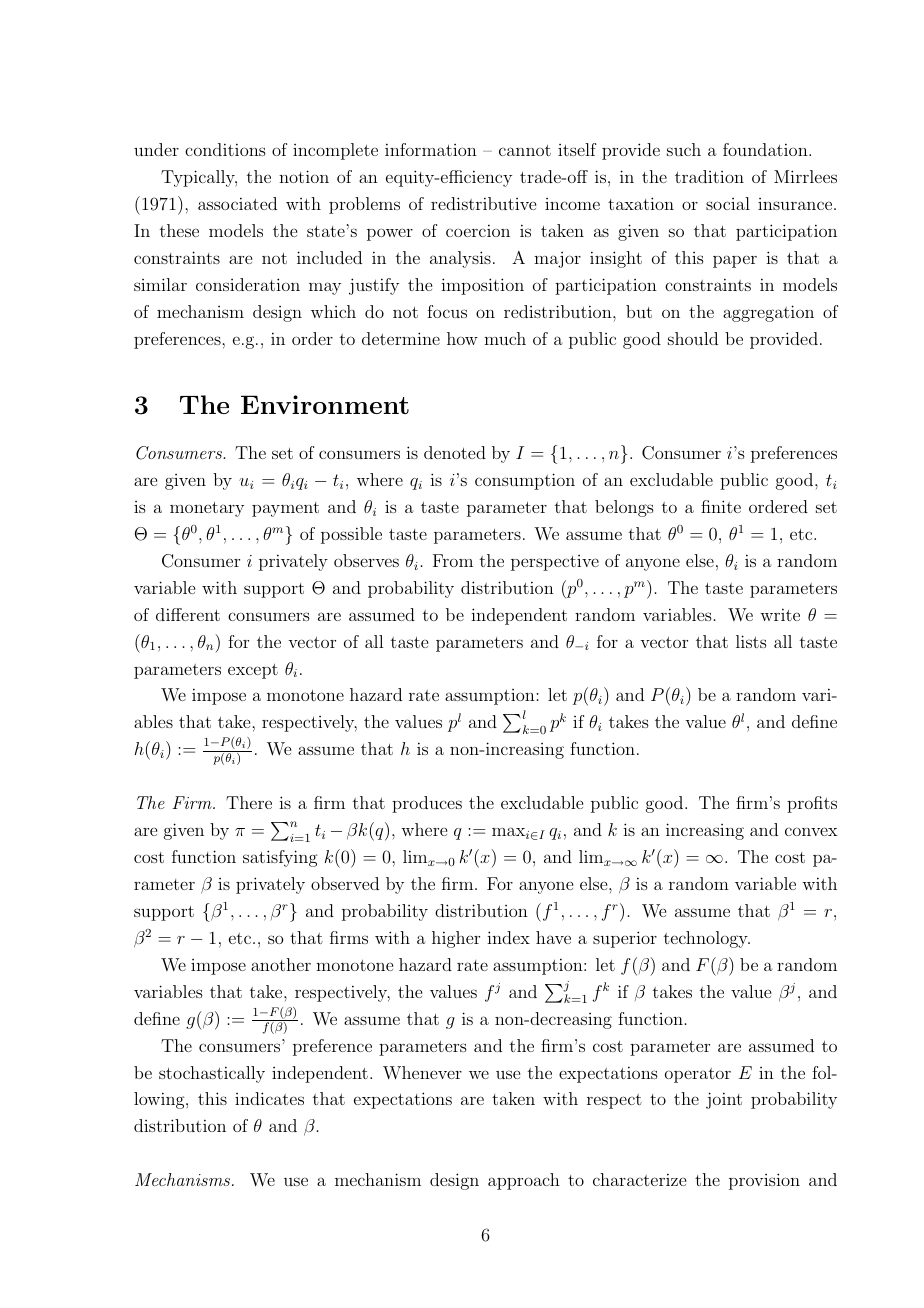  Describe the element at coordinates (764, 1181) in the image. I see `provision` at that location.
